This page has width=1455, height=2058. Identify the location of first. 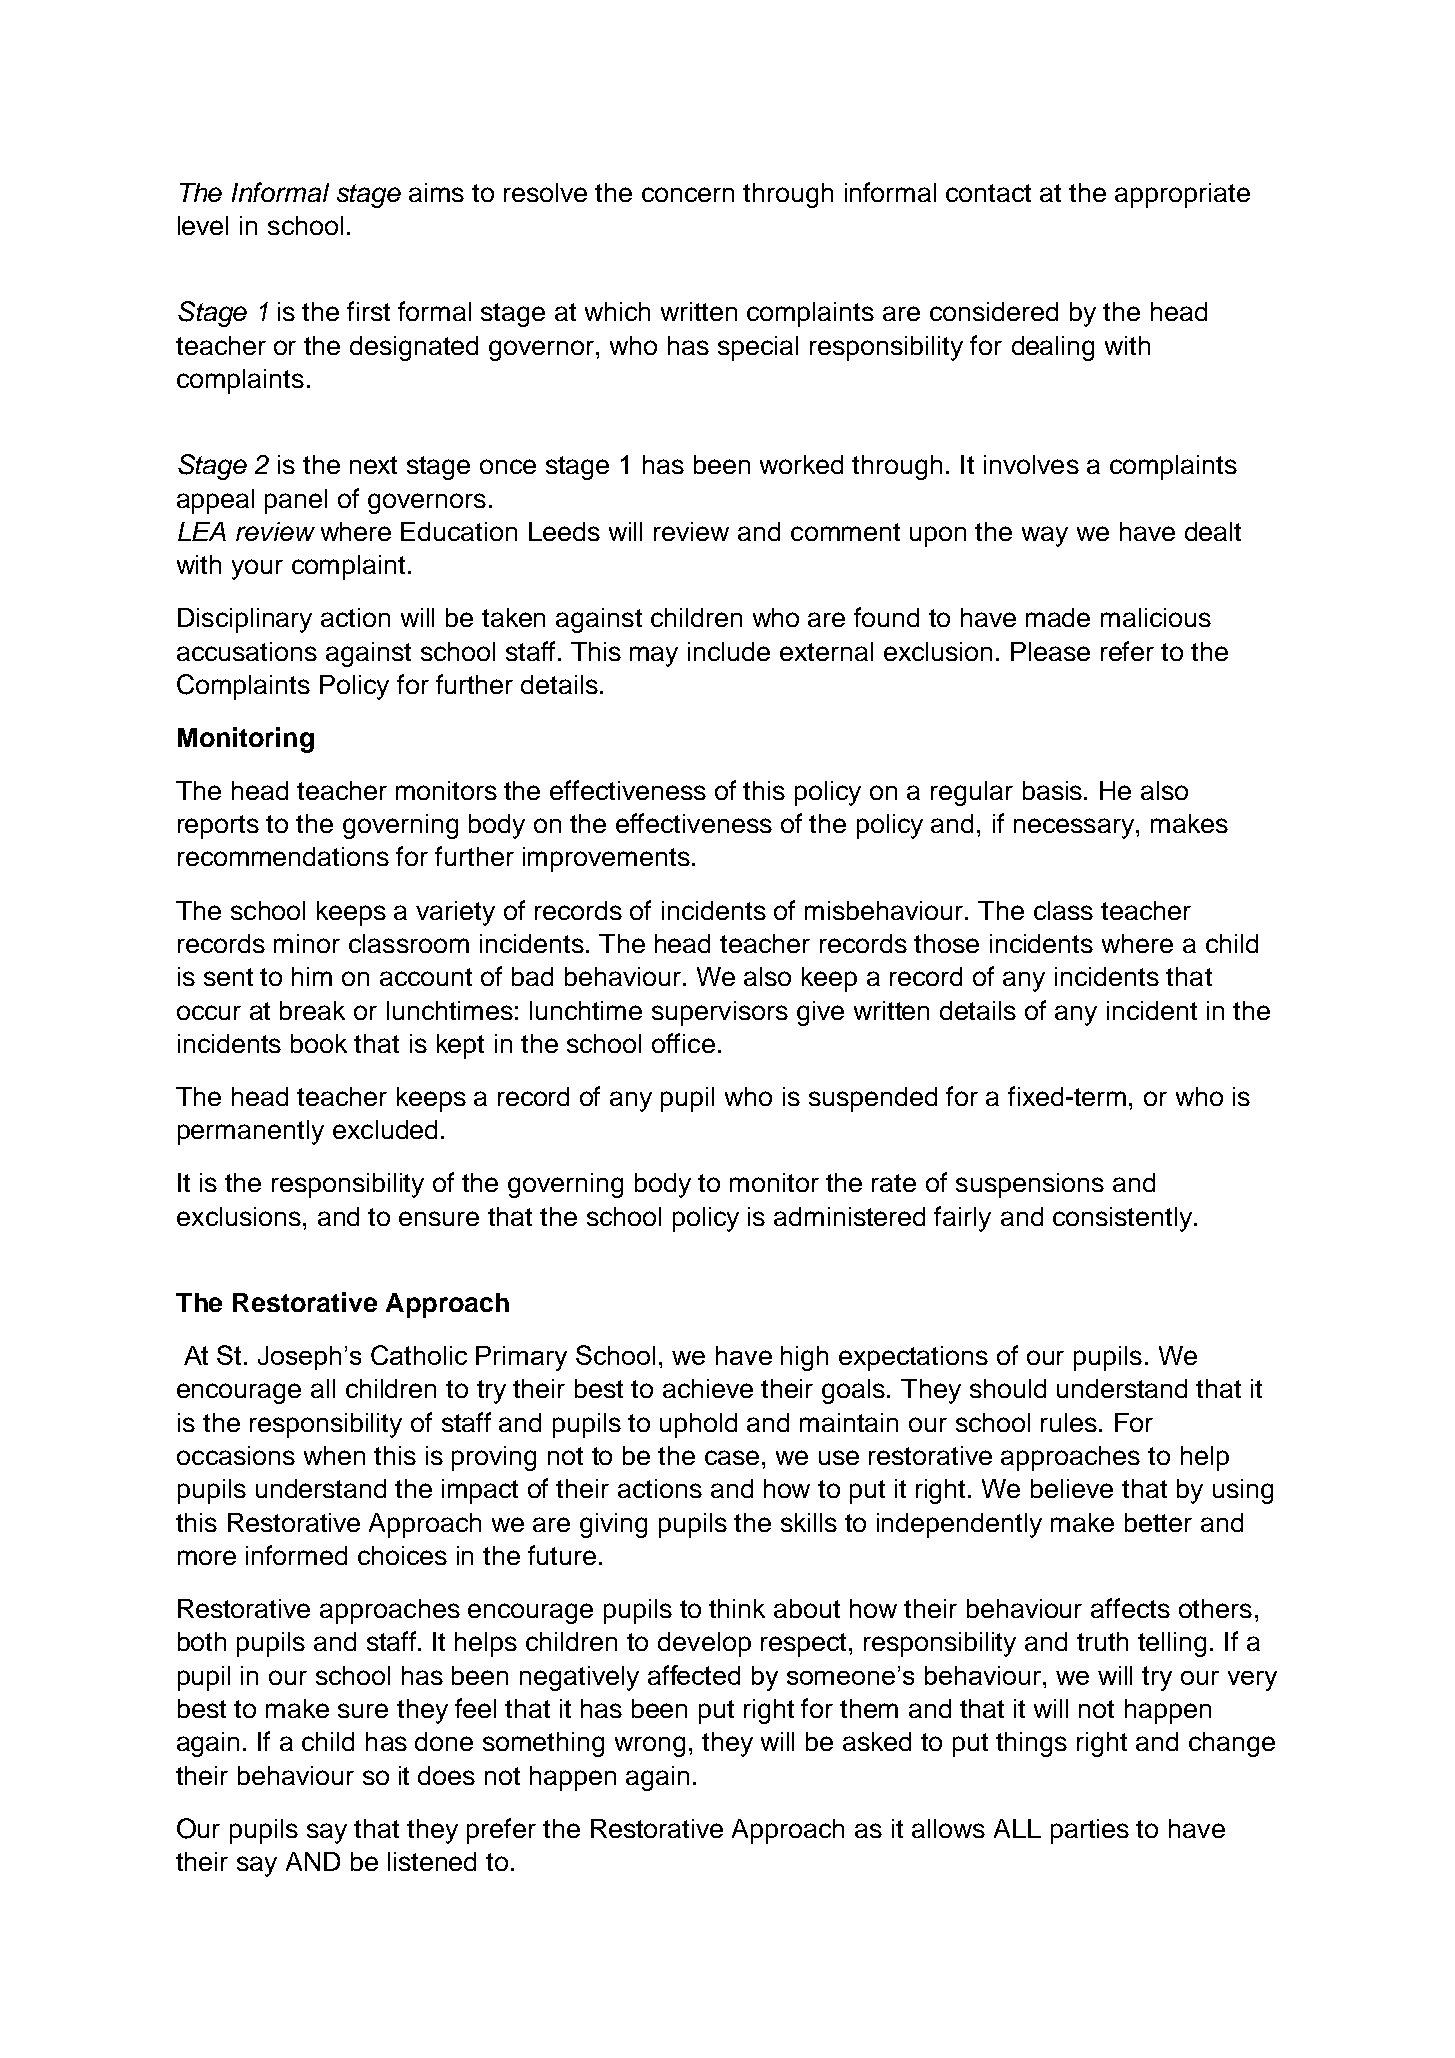
(368, 311).
